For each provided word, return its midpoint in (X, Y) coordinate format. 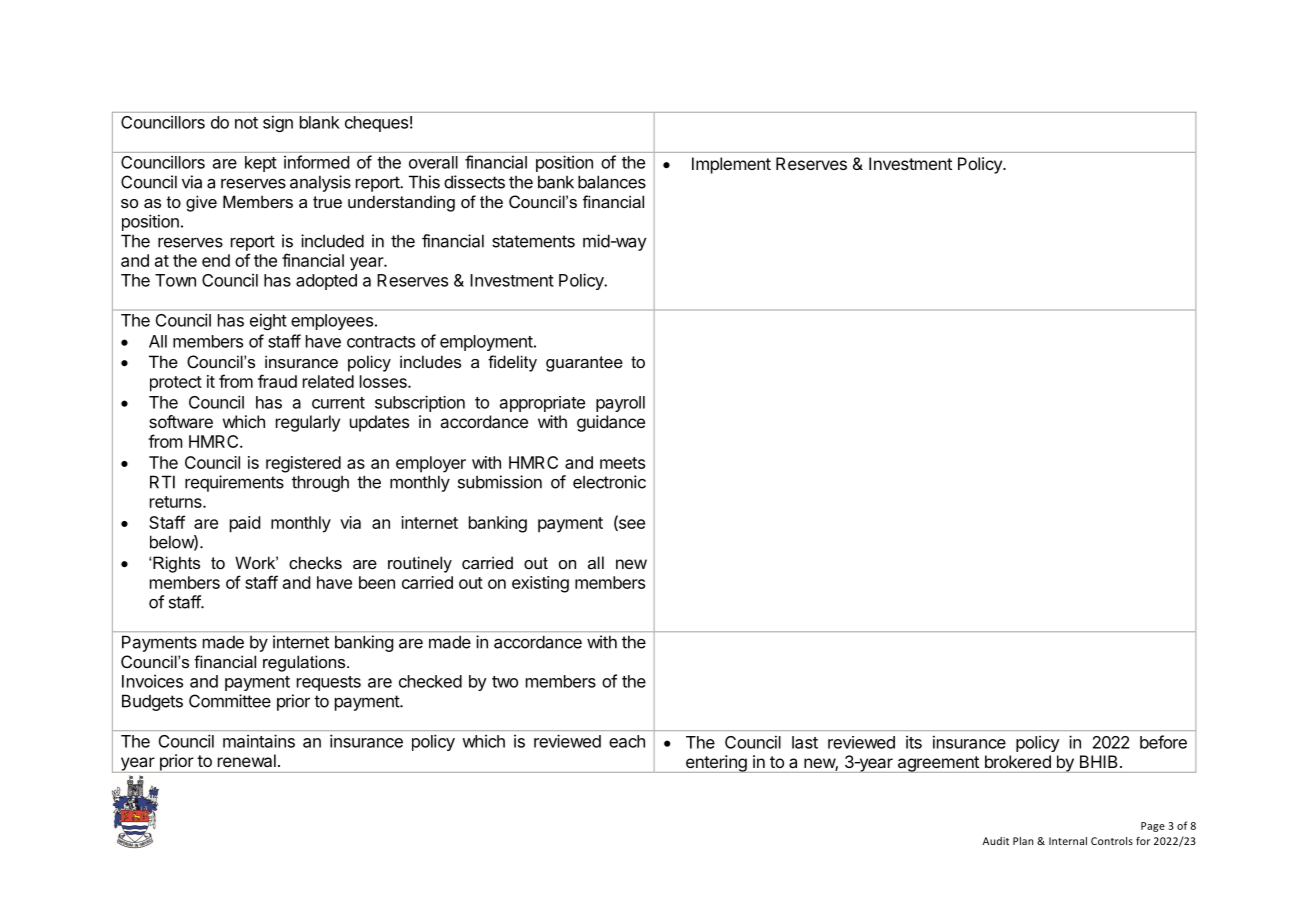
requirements (234, 483)
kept (261, 164)
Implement (731, 165)
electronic (609, 482)
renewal (247, 760)
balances (612, 182)
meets (622, 463)
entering (716, 764)
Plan (1023, 841)
